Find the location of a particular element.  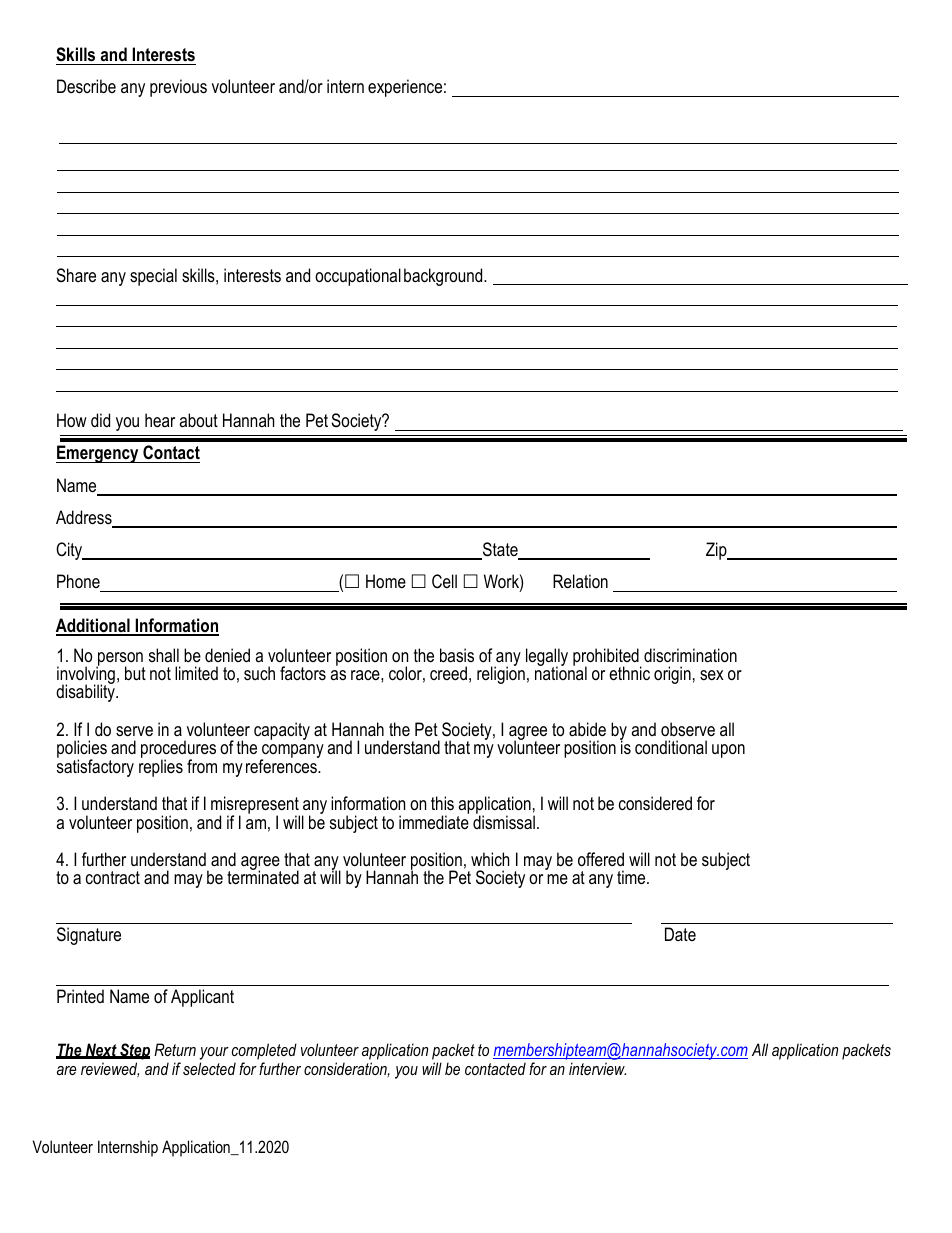

Zip is located at coordinates (717, 551).
